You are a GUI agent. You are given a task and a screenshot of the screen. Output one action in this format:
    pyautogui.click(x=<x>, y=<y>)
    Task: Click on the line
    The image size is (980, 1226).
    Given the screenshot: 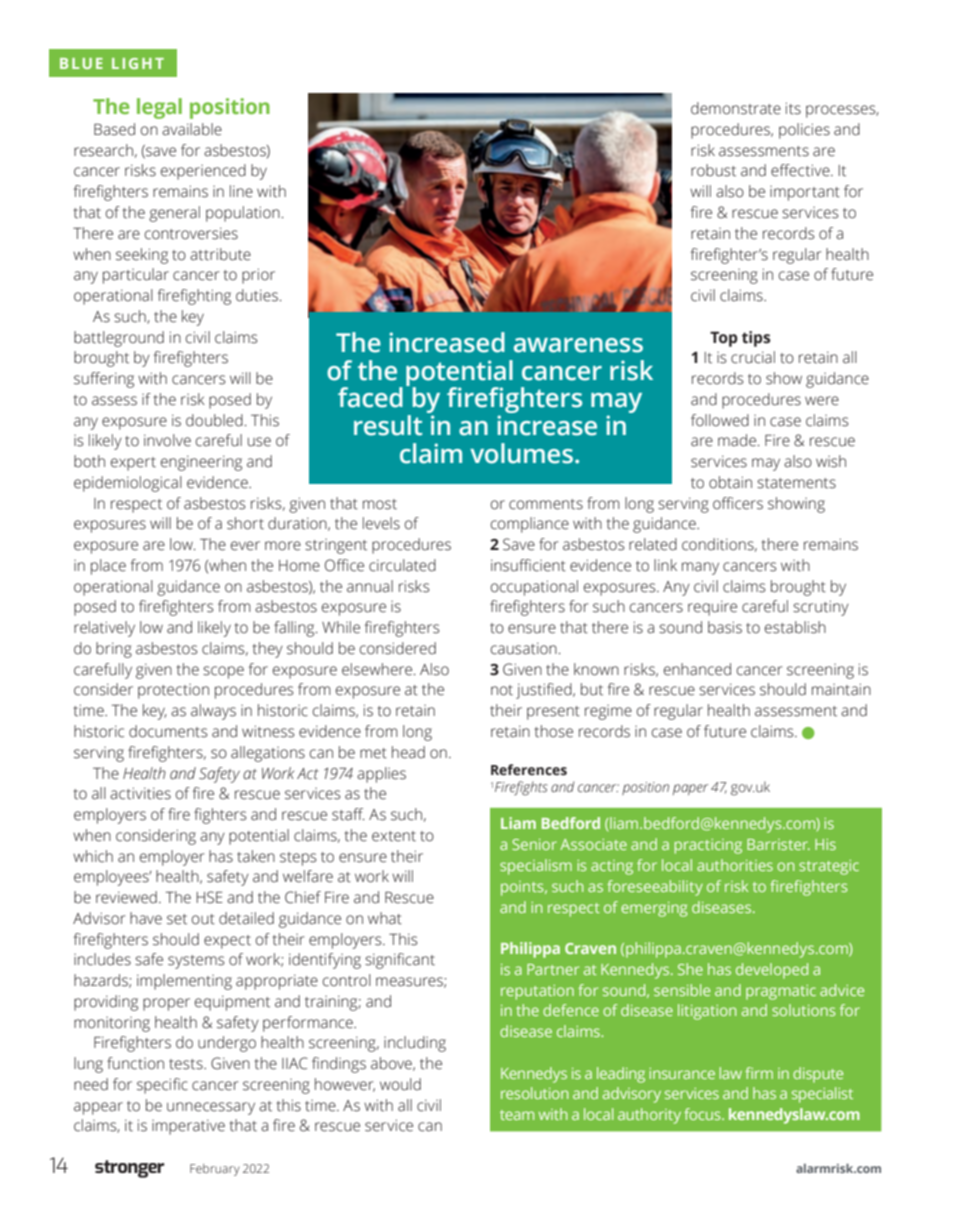 What is the action you would take?
    pyautogui.click(x=241, y=191)
